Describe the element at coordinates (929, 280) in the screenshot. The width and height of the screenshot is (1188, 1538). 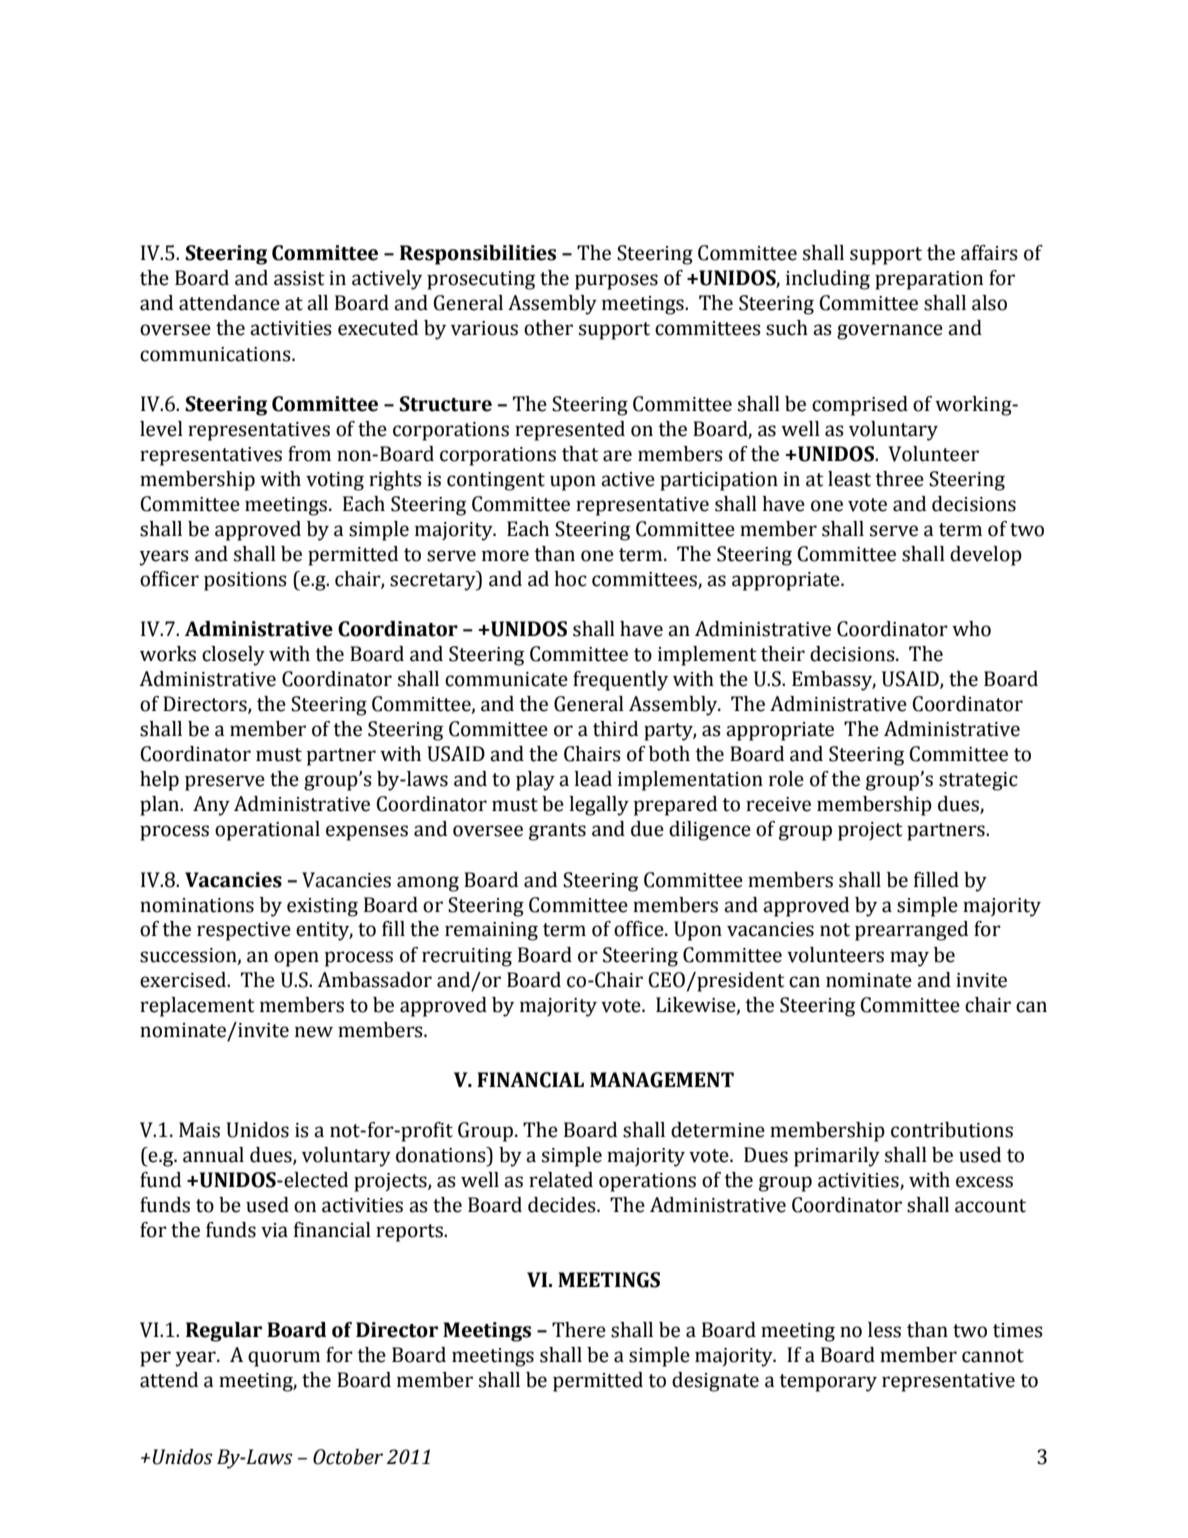
I see `preparation` at that location.
